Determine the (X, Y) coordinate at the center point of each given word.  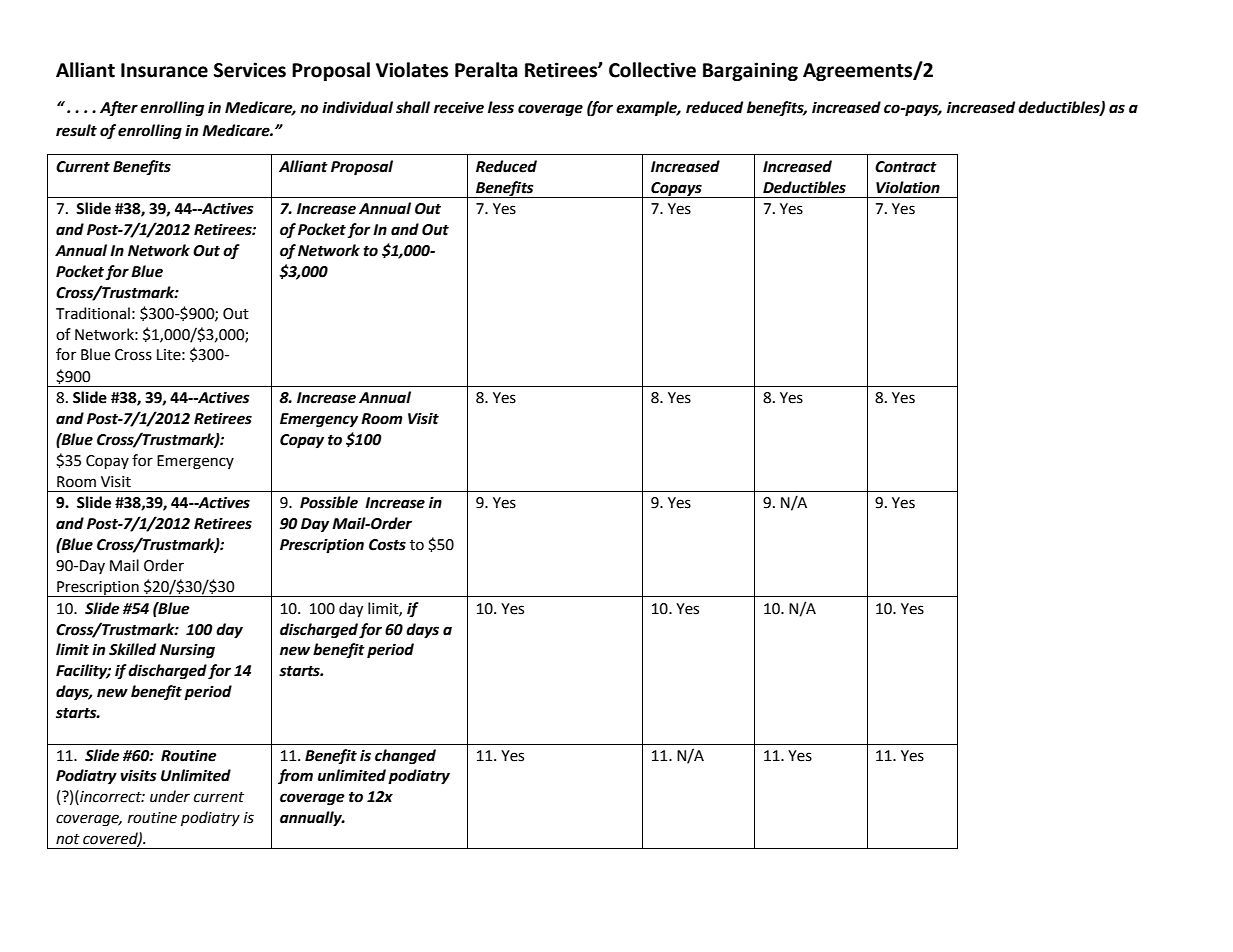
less (501, 107)
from (295, 777)
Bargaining (750, 71)
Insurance (164, 70)
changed (405, 757)
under (170, 796)
